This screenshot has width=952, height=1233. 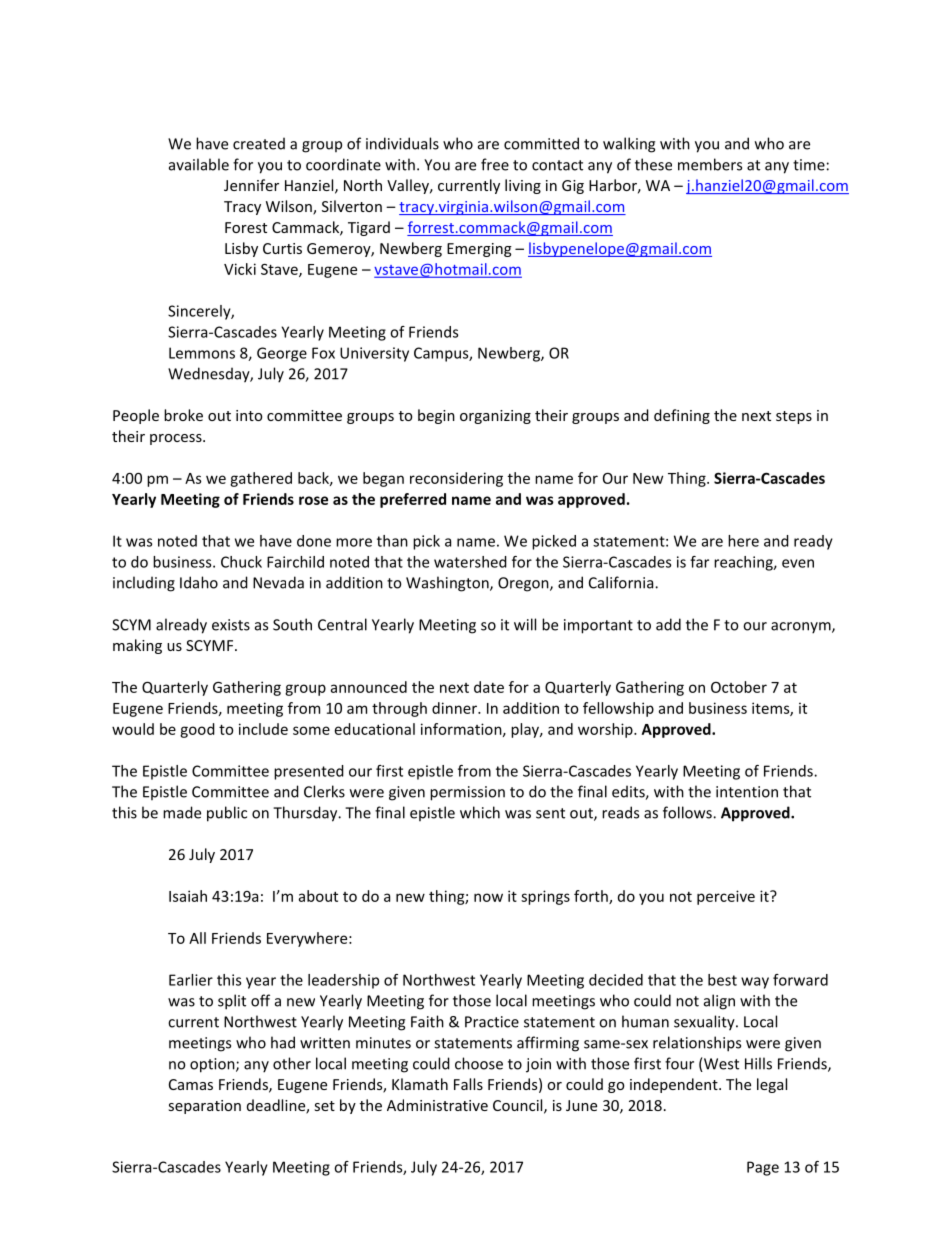 What do you see at coordinates (205, 1107) in the screenshot?
I see `separation` at bounding box center [205, 1107].
